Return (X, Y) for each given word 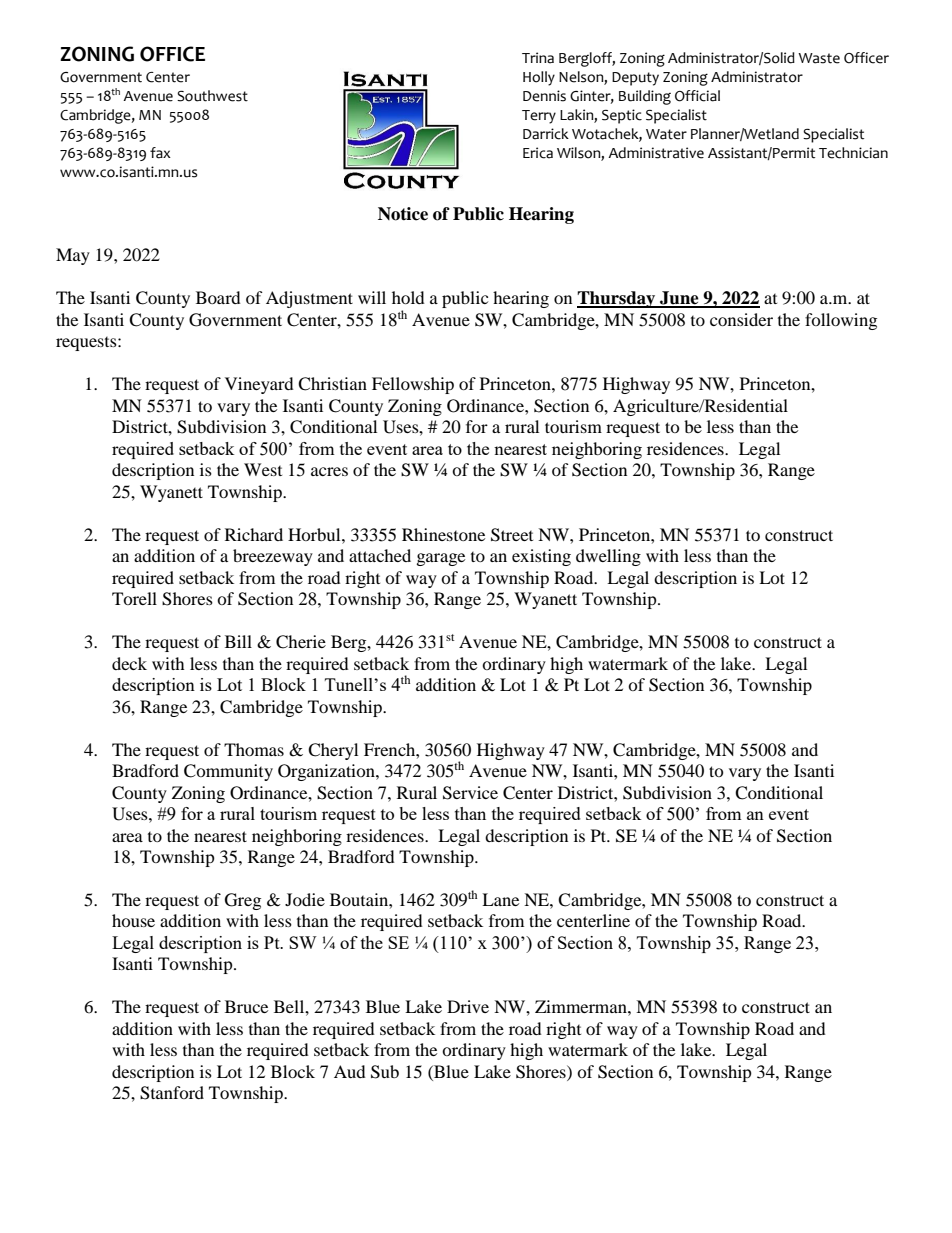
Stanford (172, 1093)
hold (408, 297)
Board (218, 297)
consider (741, 319)
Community (228, 772)
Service (470, 793)
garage (441, 559)
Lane (500, 899)
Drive (468, 1006)
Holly (539, 78)
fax (160, 153)
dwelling (608, 557)
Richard (254, 534)
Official (697, 96)
